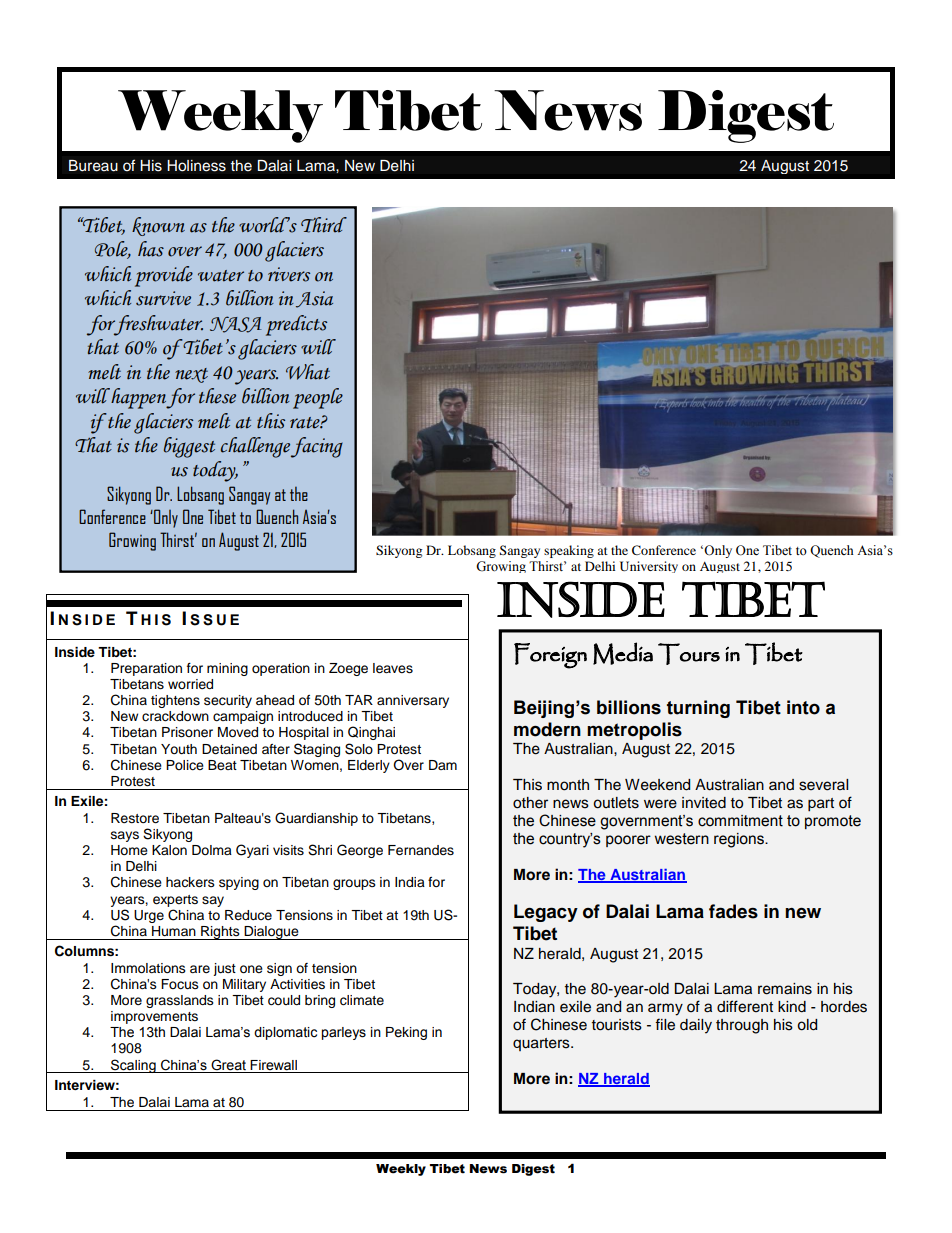 This screenshot has height=1233, width=952. Describe the element at coordinates (740, 821) in the screenshot. I see `commitment` at that location.
